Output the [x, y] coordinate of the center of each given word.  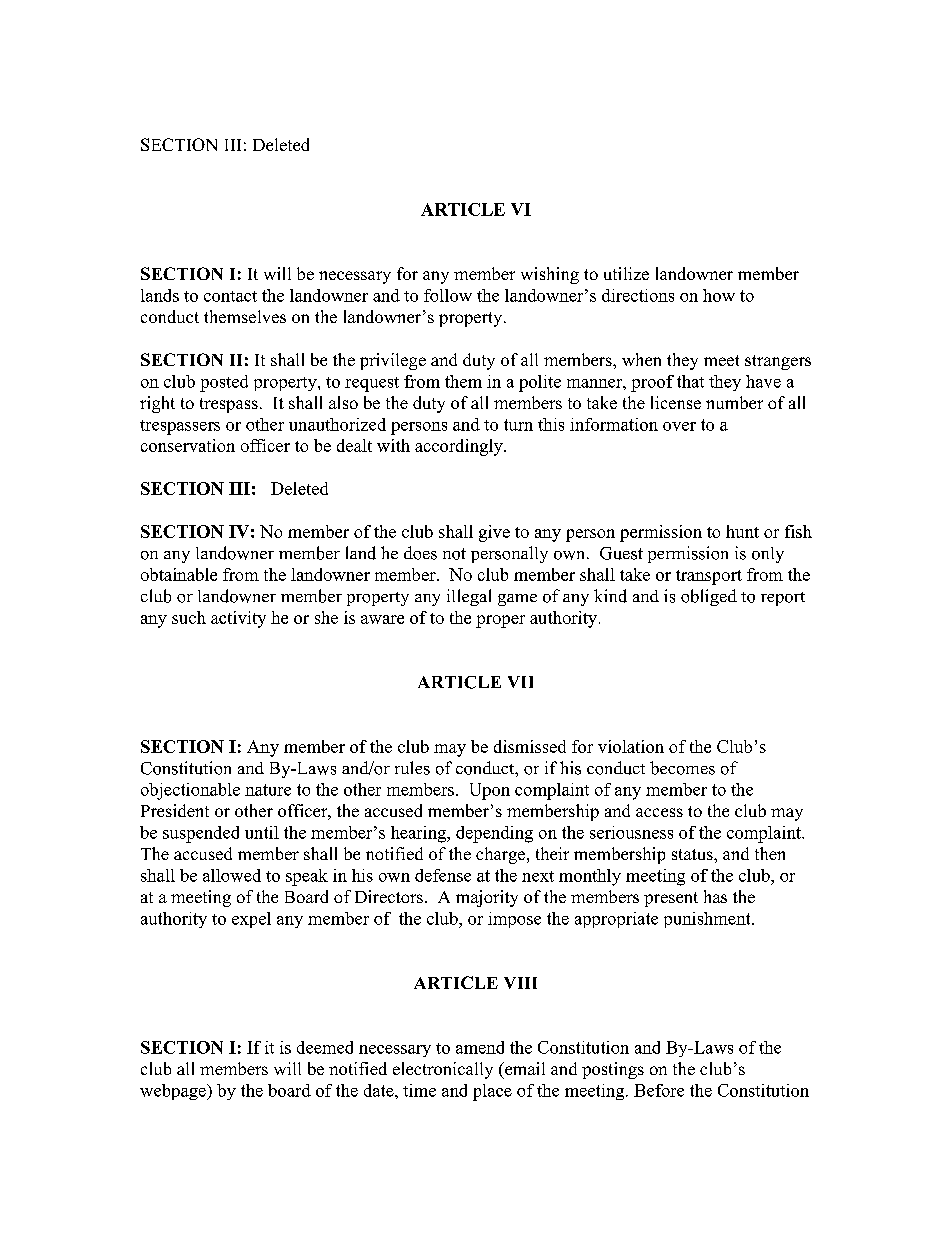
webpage [174, 1092]
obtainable [179, 574]
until [262, 832]
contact [230, 296]
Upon [490, 791]
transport [709, 577]
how [719, 295]
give [494, 533]
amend [480, 1047]
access [659, 812]
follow [448, 295]
